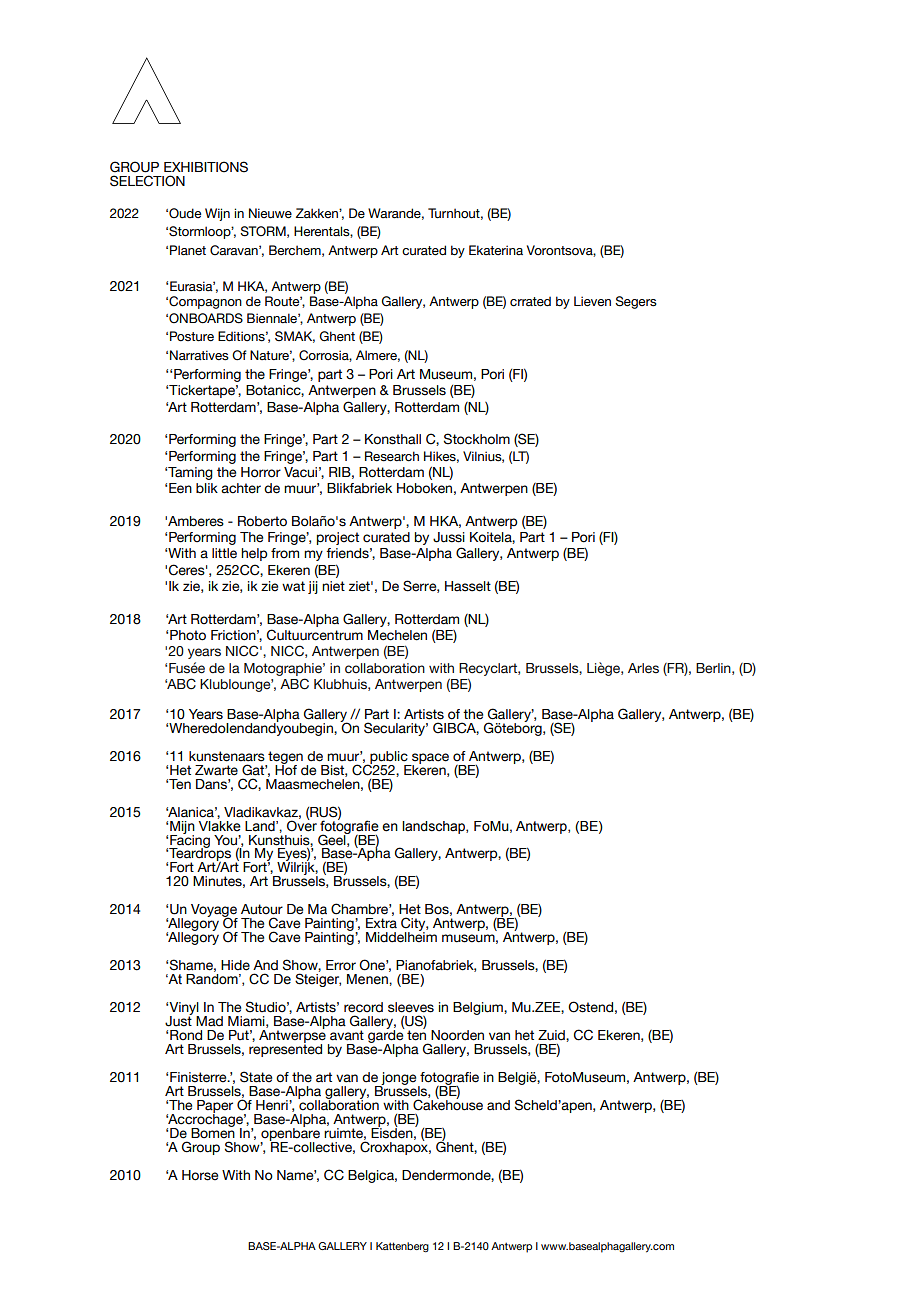 This screenshot has height=1307, width=924. Describe the element at coordinates (496, 250) in the screenshot. I see `Ekaterina` at that location.
